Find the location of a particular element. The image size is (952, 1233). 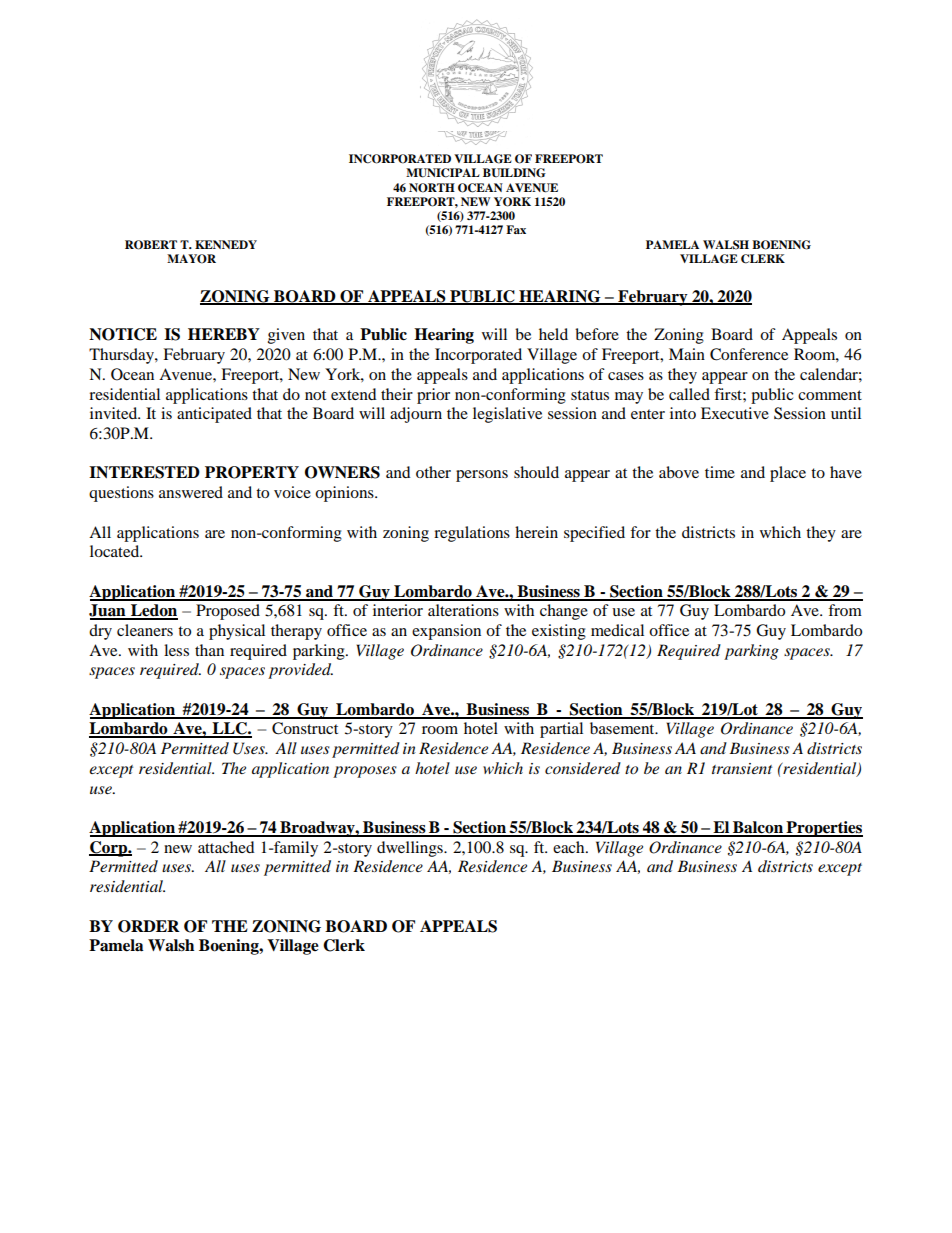

KENNEDY is located at coordinates (226, 244).
